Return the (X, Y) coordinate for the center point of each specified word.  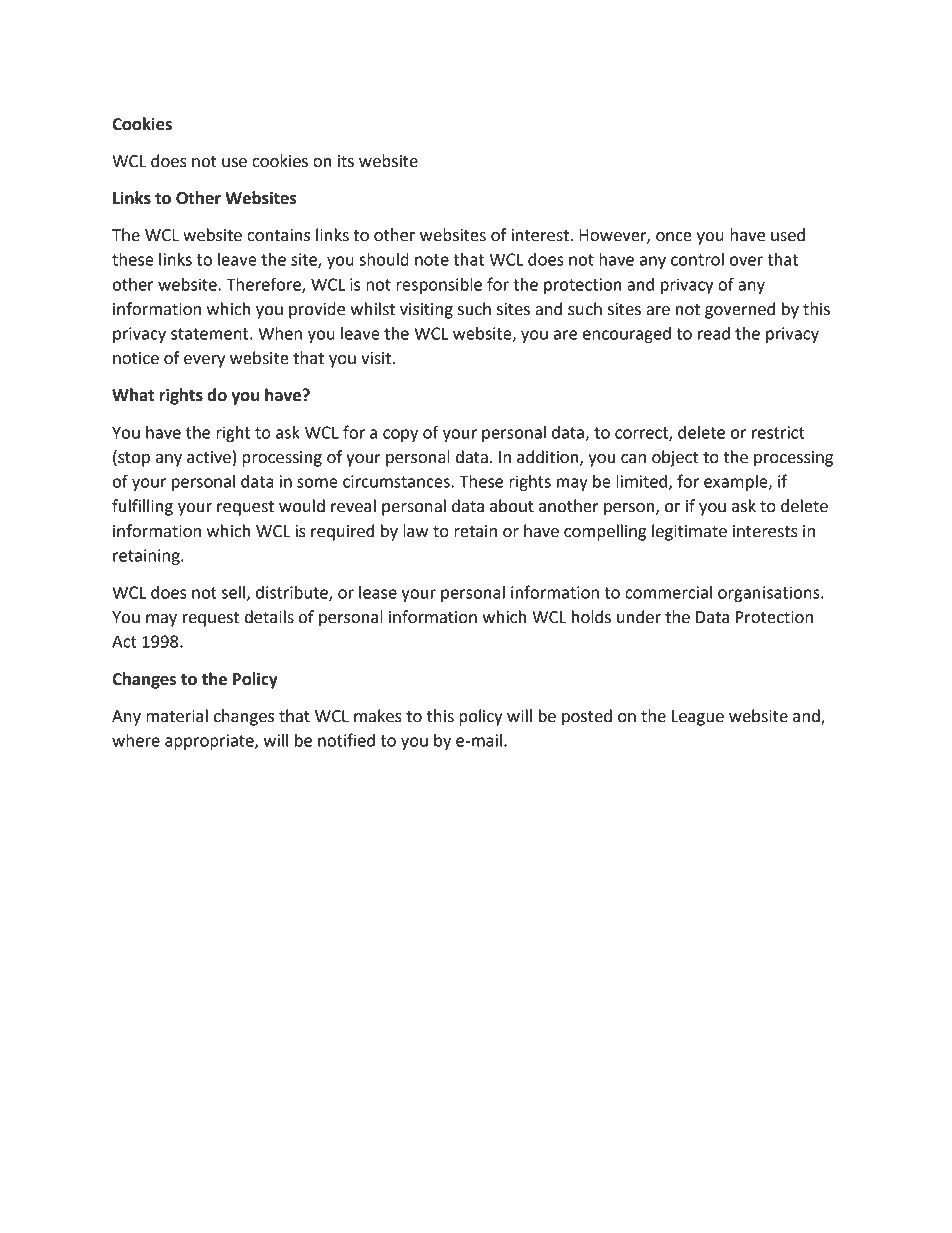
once (674, 237)
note (432, 260)
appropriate (210, 742)
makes (378, 716)
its (346, 161)
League (698, 718)
